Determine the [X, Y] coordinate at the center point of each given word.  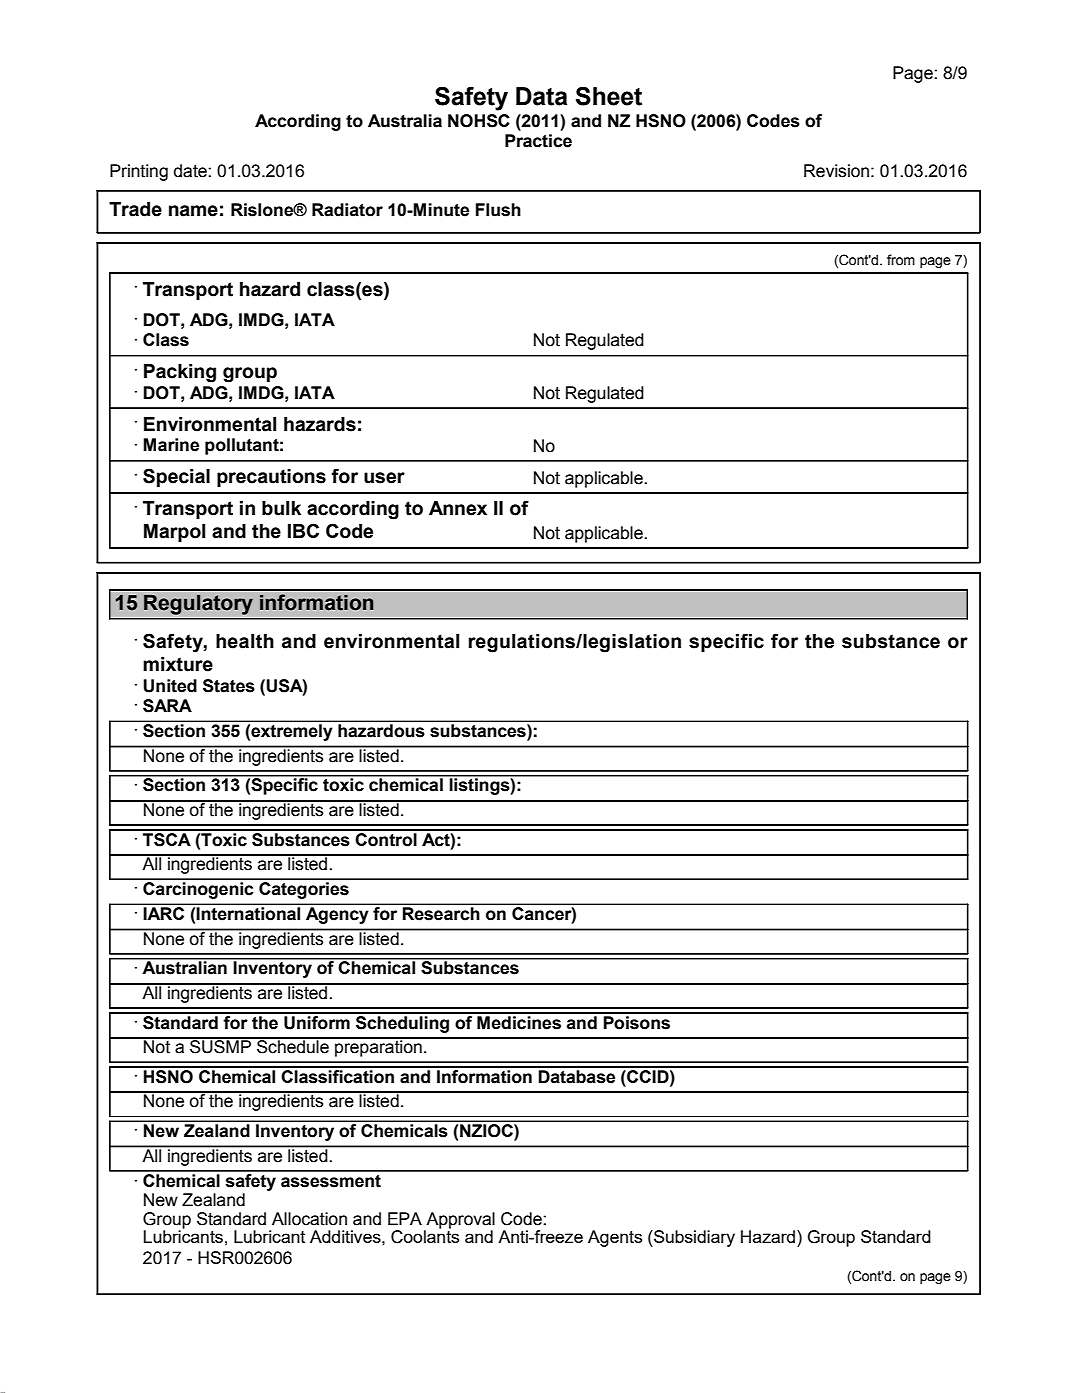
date [191, 171]
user [384, 478]
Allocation [309, 1219]
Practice [538, 141]
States [229, 686]
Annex [458, 508]
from [901, 260]
